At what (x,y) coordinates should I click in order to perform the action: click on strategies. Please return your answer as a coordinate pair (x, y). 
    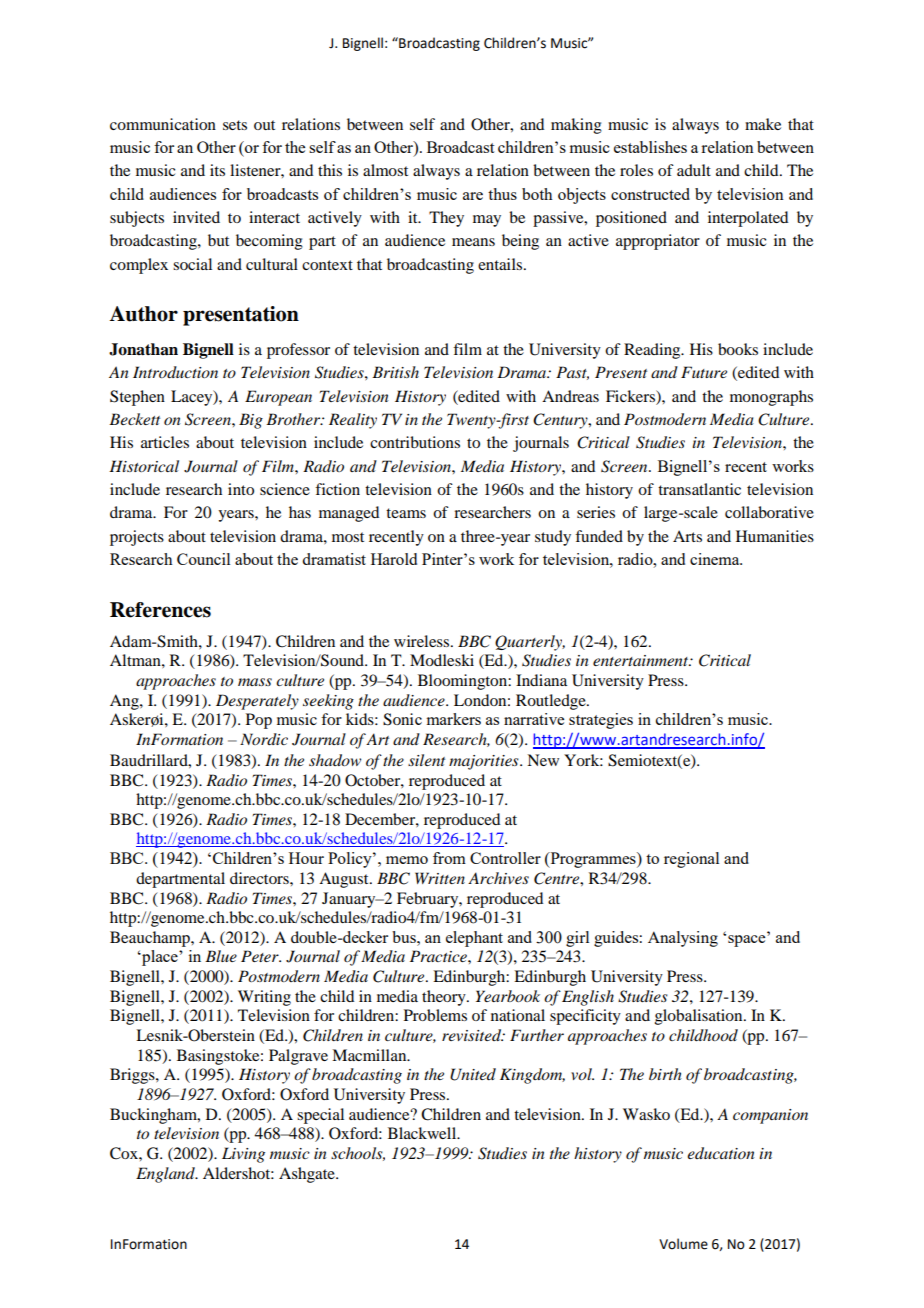
    Looking at the image, I should click on (601, 721).
